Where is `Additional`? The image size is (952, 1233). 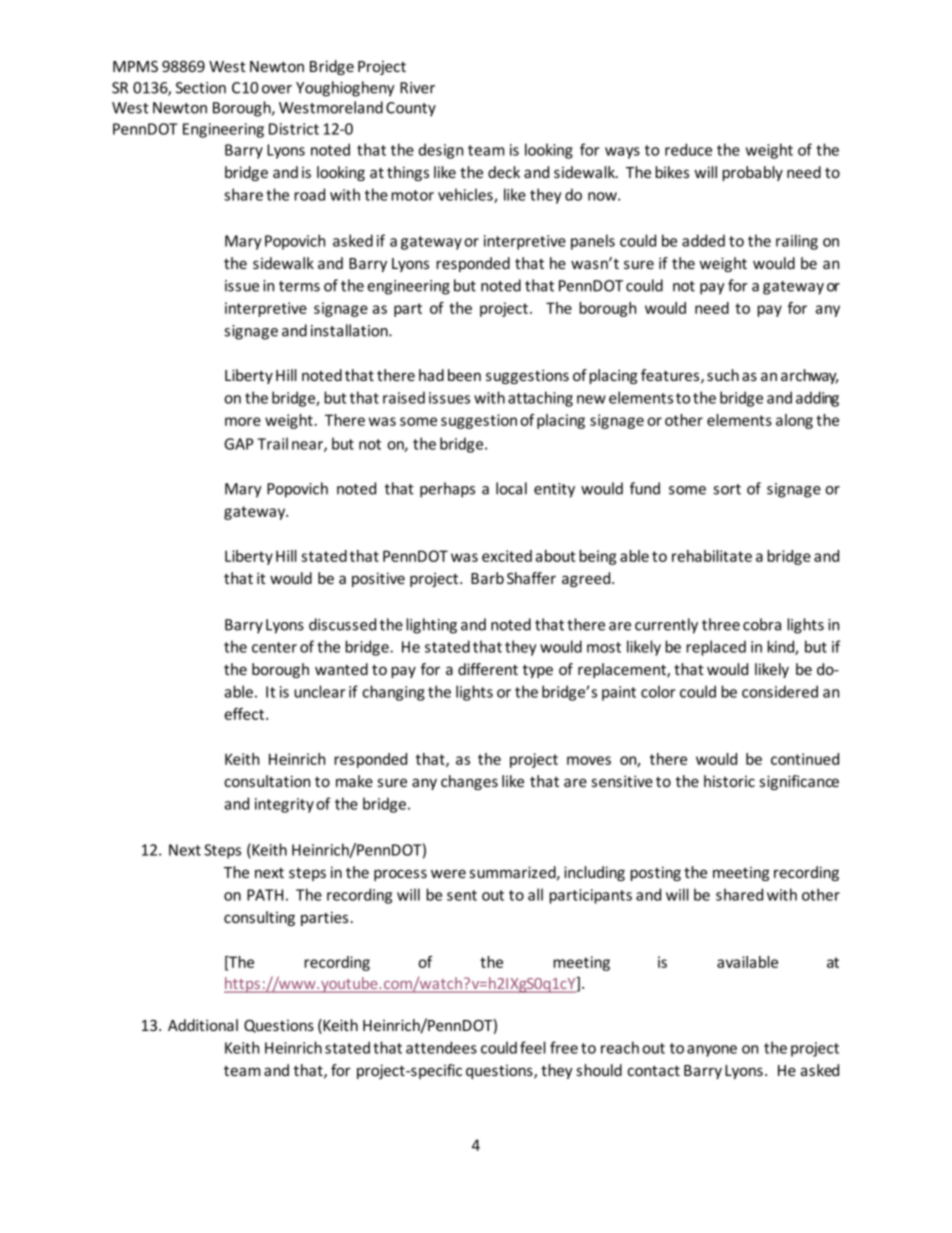
Additional is located at coordinates (203, 1025).
